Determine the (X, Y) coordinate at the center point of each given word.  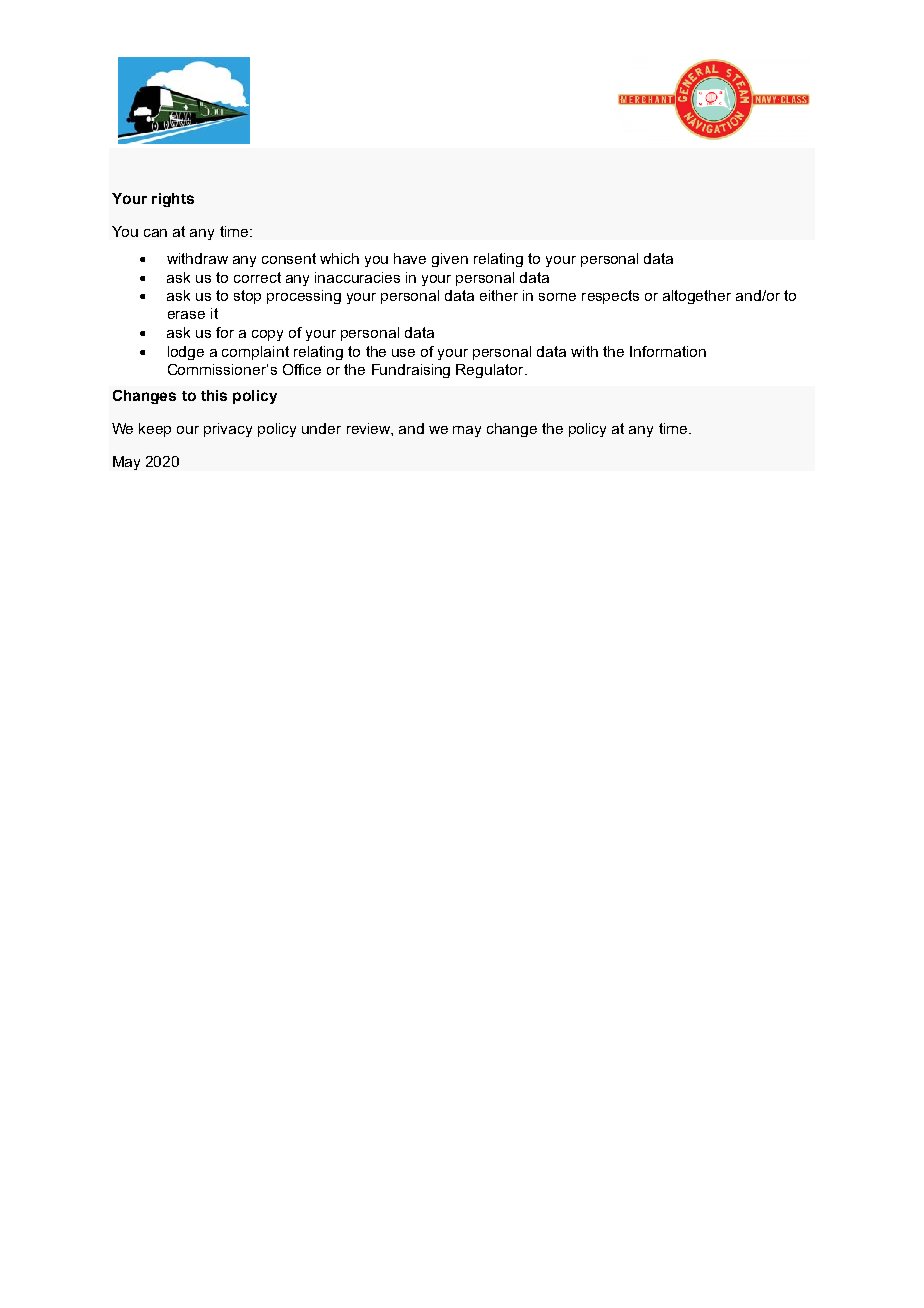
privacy (228, 430)
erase (186, 315)
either (499, 295)
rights (173, 200)
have (410, 258)
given (450, 260)
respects (610, 297)
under (321, 428)
